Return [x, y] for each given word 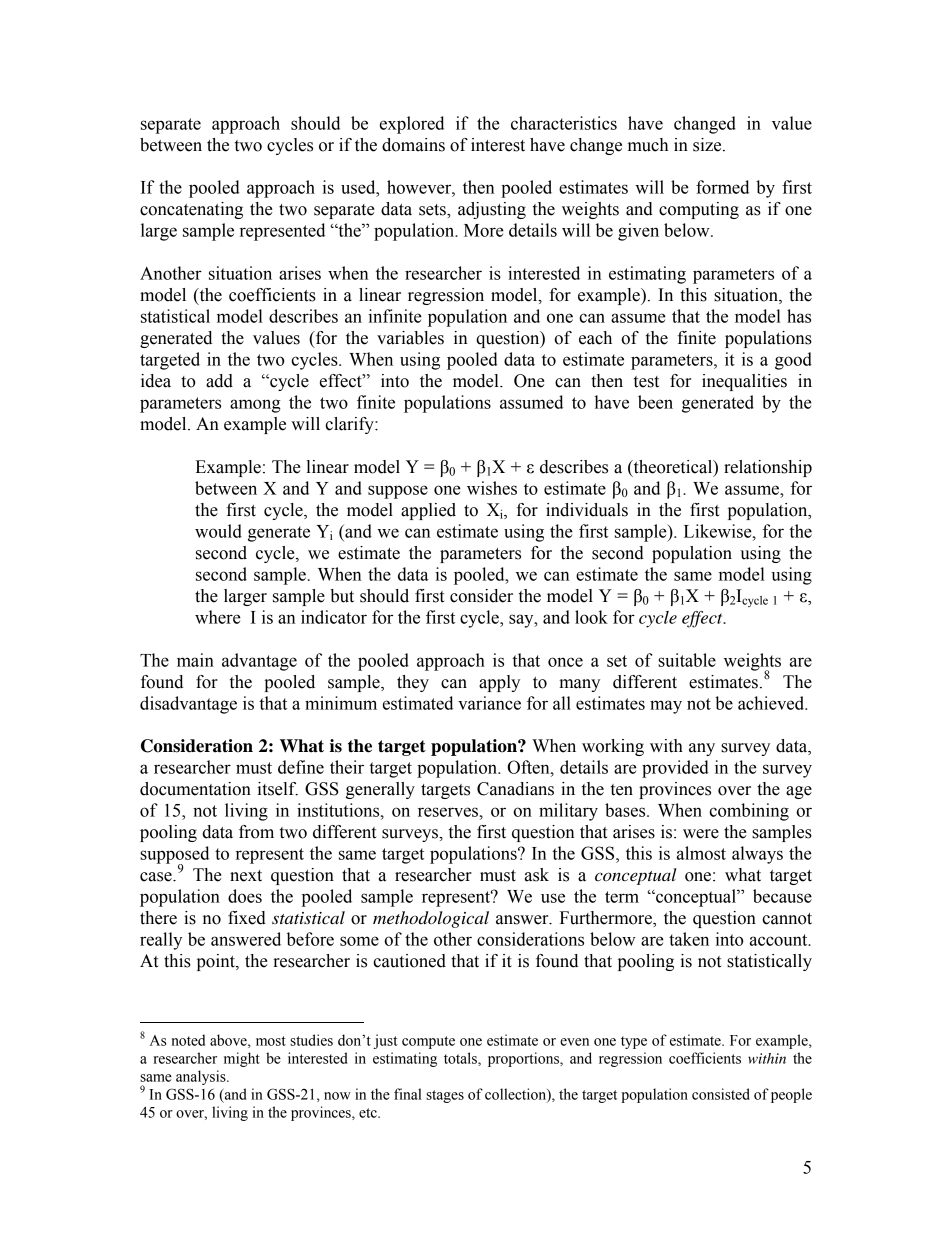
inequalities [744, 382]
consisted [721, 1094]
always [757, 855]
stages [445, 1096]
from [256, 832]
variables [410, 338]
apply [499, 683]
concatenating [191, 210]
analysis [202, 1077]
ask [537, 875]
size [708, 145]
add [219, 381]
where [218, 617]
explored [412, 125]
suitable [687, 660]
